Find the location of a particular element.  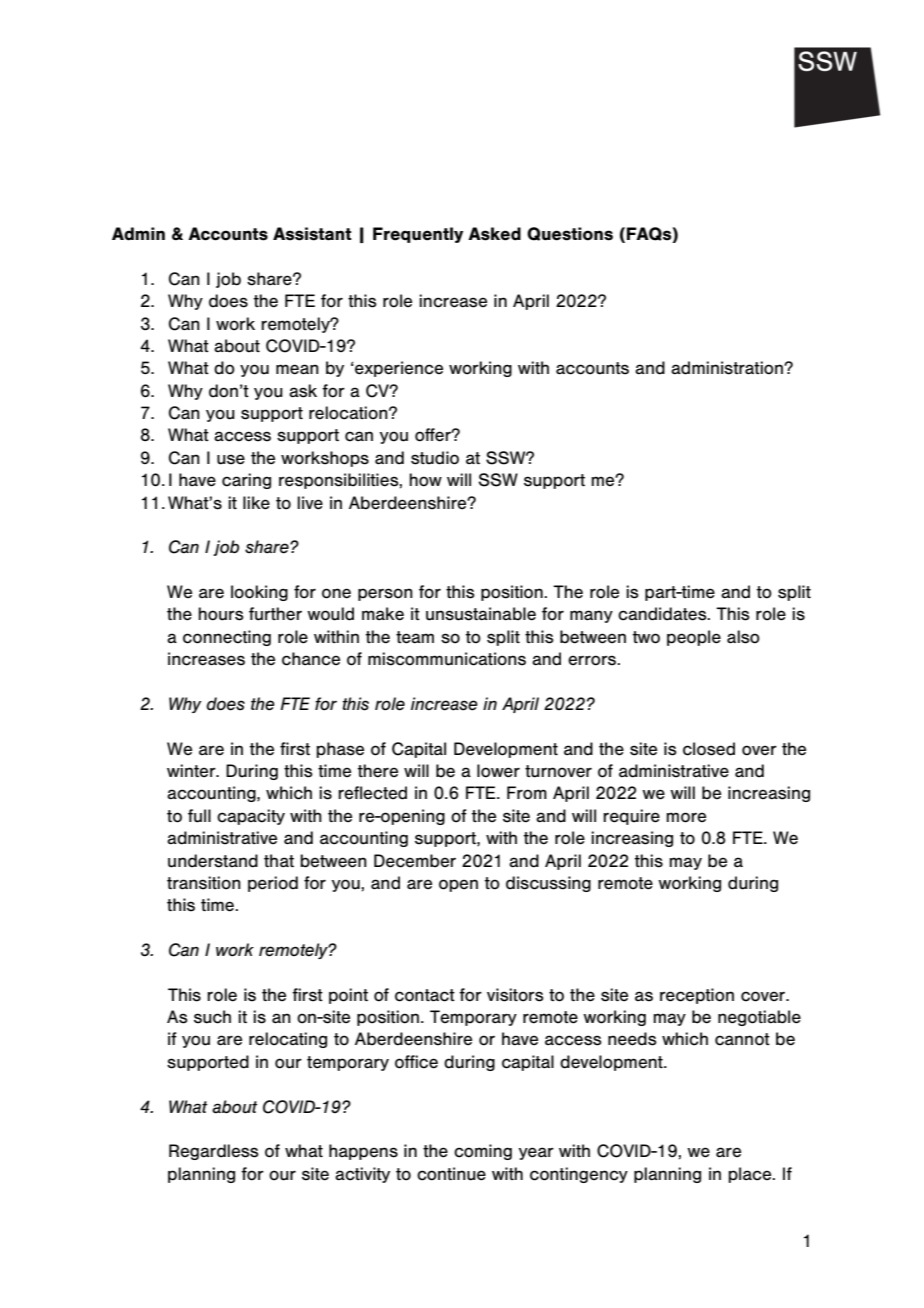

miscommunications is located at coordinates (447, 659).
